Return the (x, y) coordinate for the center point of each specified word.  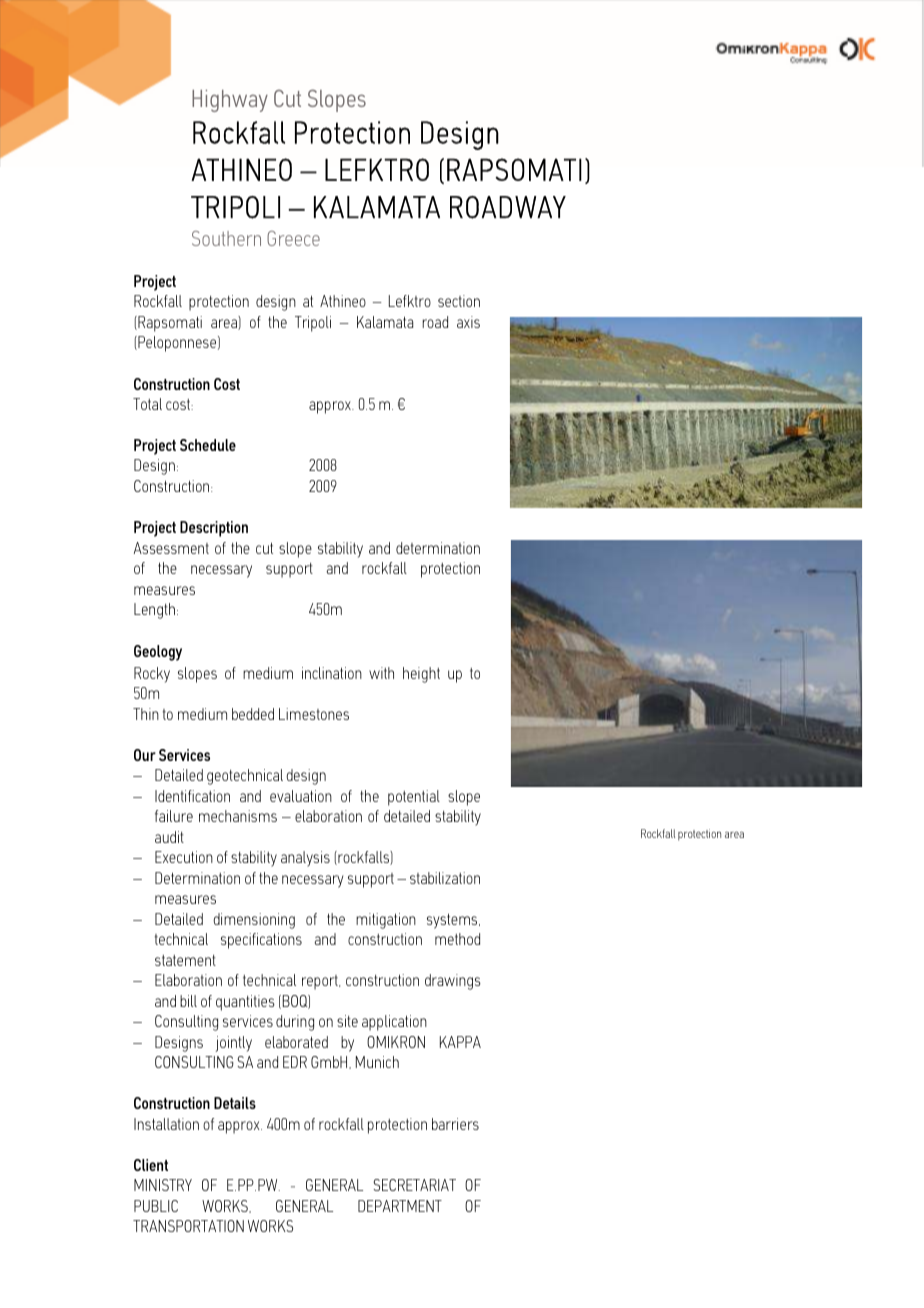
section (459, 301)
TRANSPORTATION (188, 1226)
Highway (230, 101)
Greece (293, 238)
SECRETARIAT (414, 1185)
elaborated (296, 1042)
